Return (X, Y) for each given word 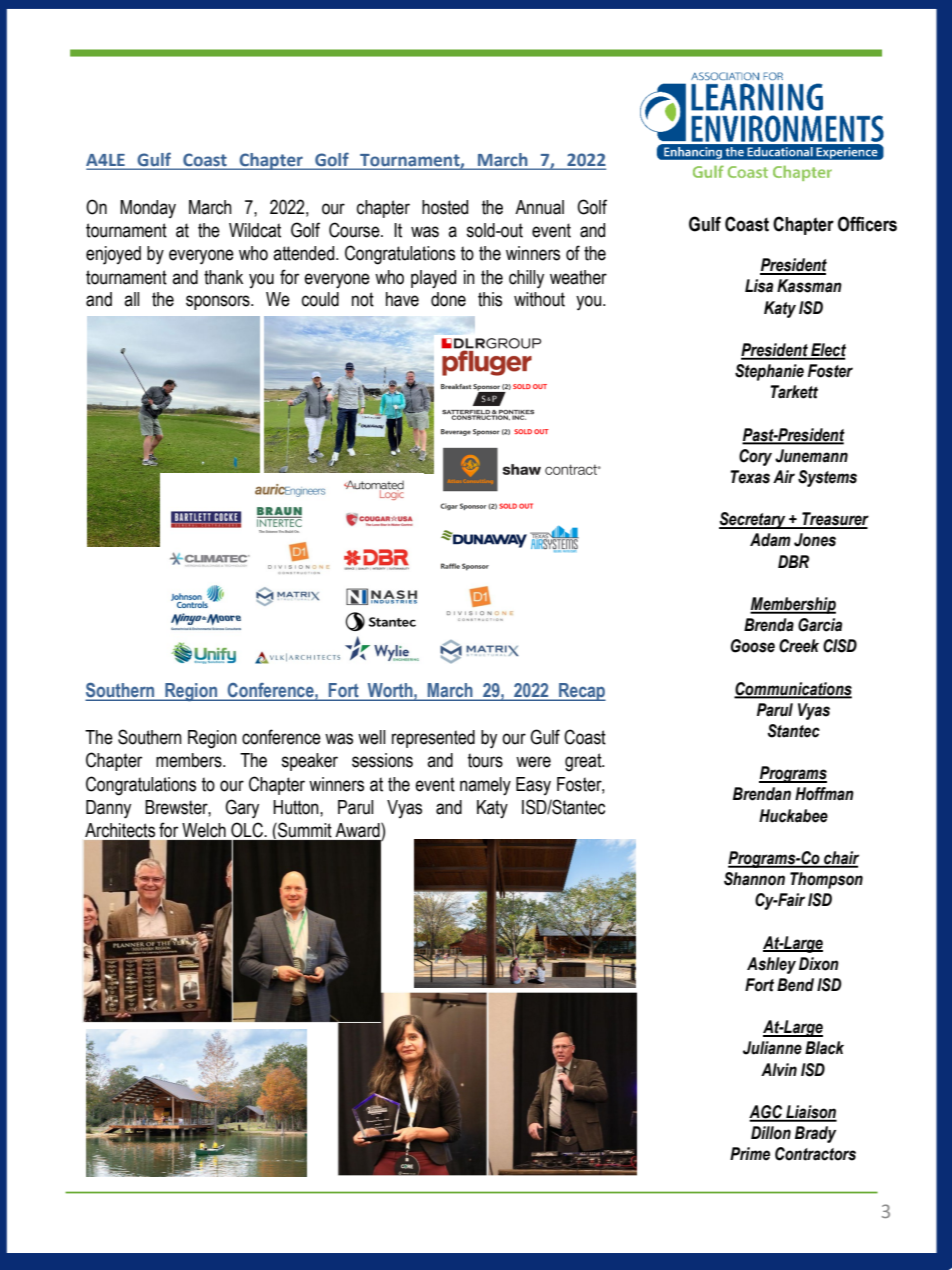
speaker (310, 762)
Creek (799, 646)
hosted (445, 207)
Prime (750, 1154)
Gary (242, 809)
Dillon (771, 1133)
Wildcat (255, 230)
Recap (581, 692)
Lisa (759, 286)
